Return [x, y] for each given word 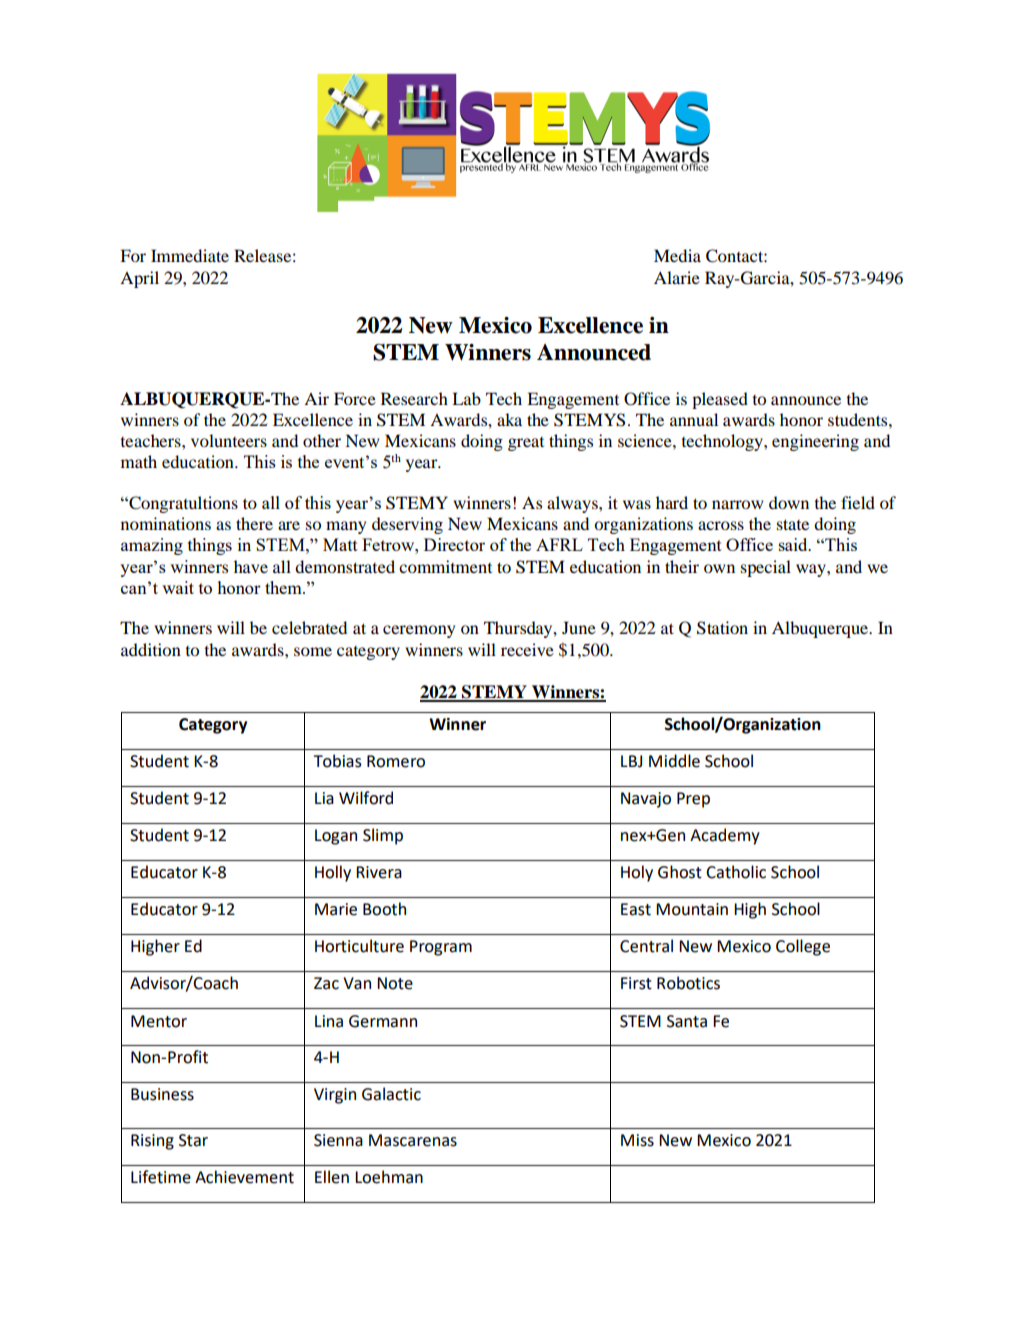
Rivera [379, 872]
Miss [637, 1140]
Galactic [391, 1094]
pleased [720, 400]
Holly [333, 873]
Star [193, 1140]
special [766, 568]
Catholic [736, 872]
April [139, 279]
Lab [466, 398]
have [251, 566]
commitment [445, 566]
